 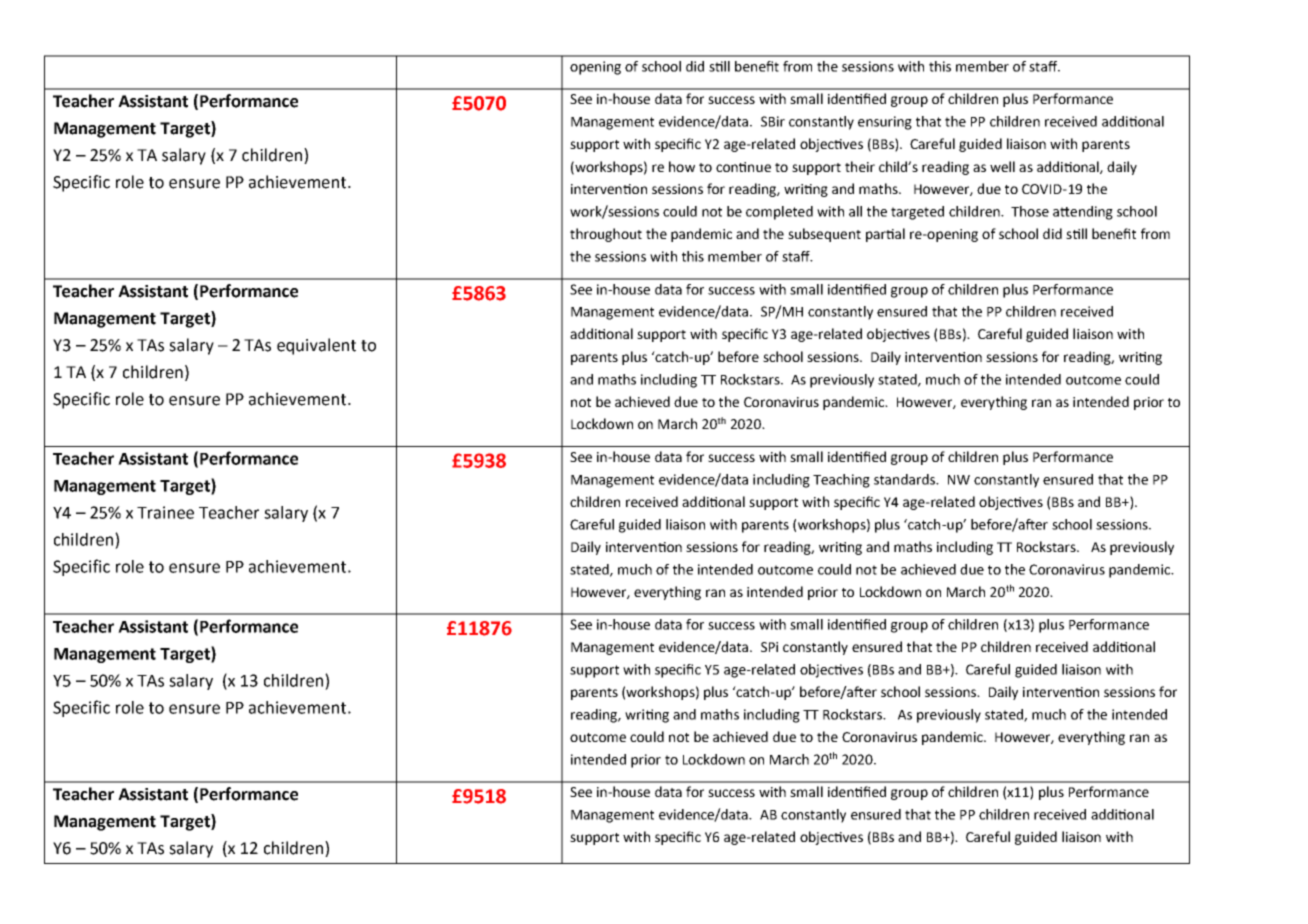 I want to click on throughout, so click(x=606, y=235).
